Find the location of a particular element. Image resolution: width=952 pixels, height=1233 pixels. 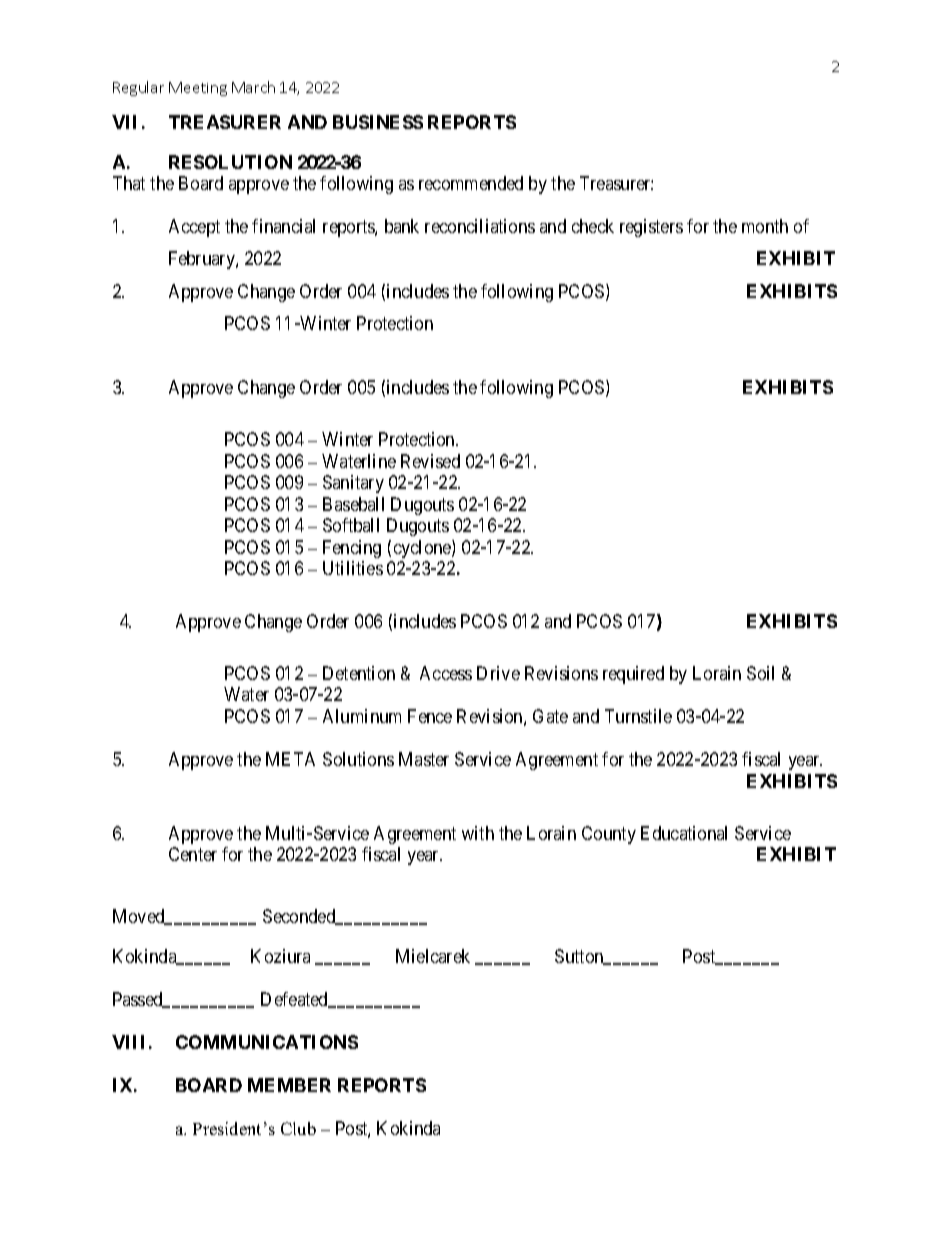

Revised is located at coordinates (430, 461).
